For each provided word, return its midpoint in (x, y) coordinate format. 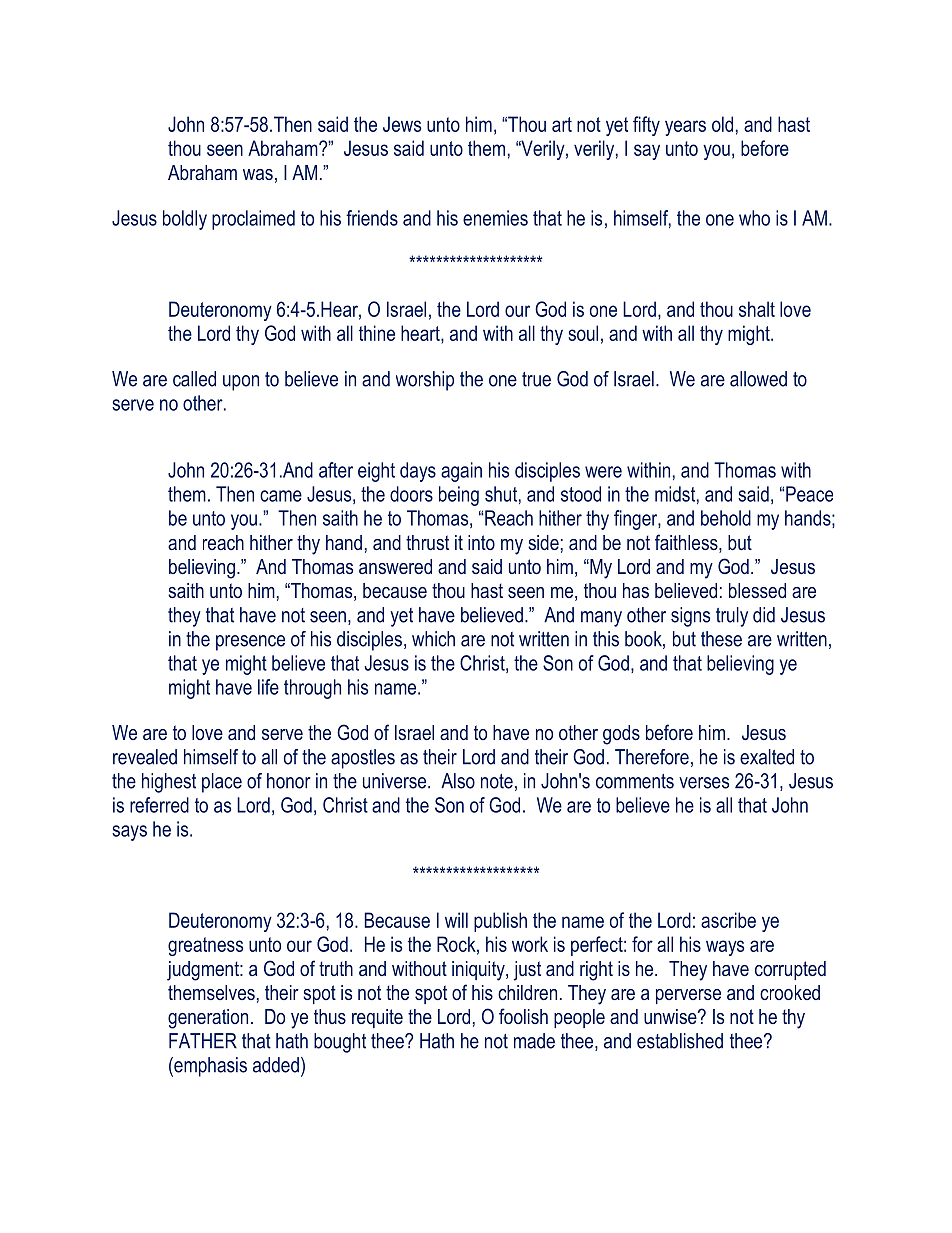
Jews (402, 124)
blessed (757, 590)
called (194, 379)
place (222, 783)
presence (250, 643)
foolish (523, 1016)
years (685, 128)
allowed (758, 379)
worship (425, 381)
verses (704, 783)
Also (458, 781)
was (258, 174)
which (433, 639)
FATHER (203, 1041)
